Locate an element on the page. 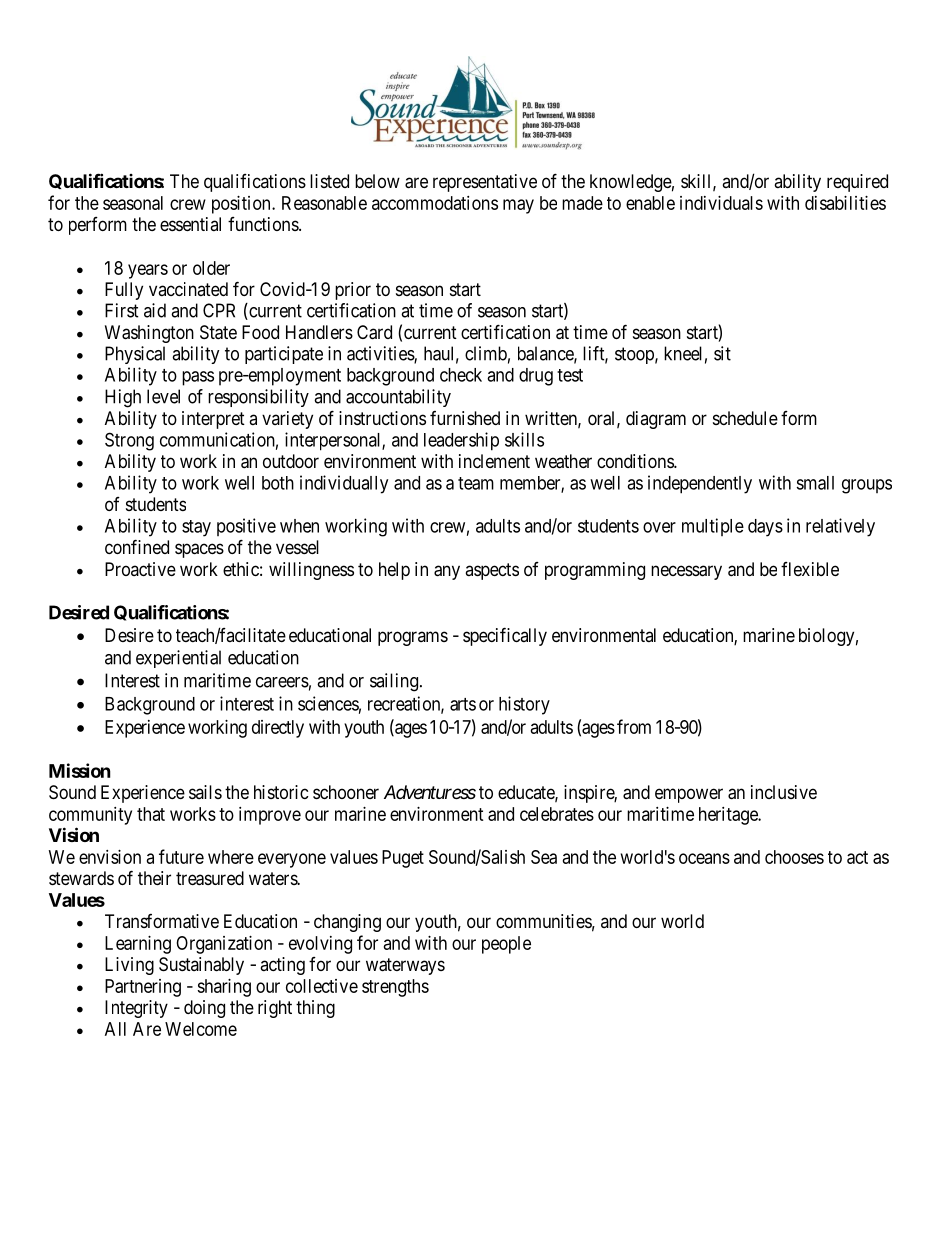 This page has height=1233, width=952. that is located at coordinates (151, 814).
